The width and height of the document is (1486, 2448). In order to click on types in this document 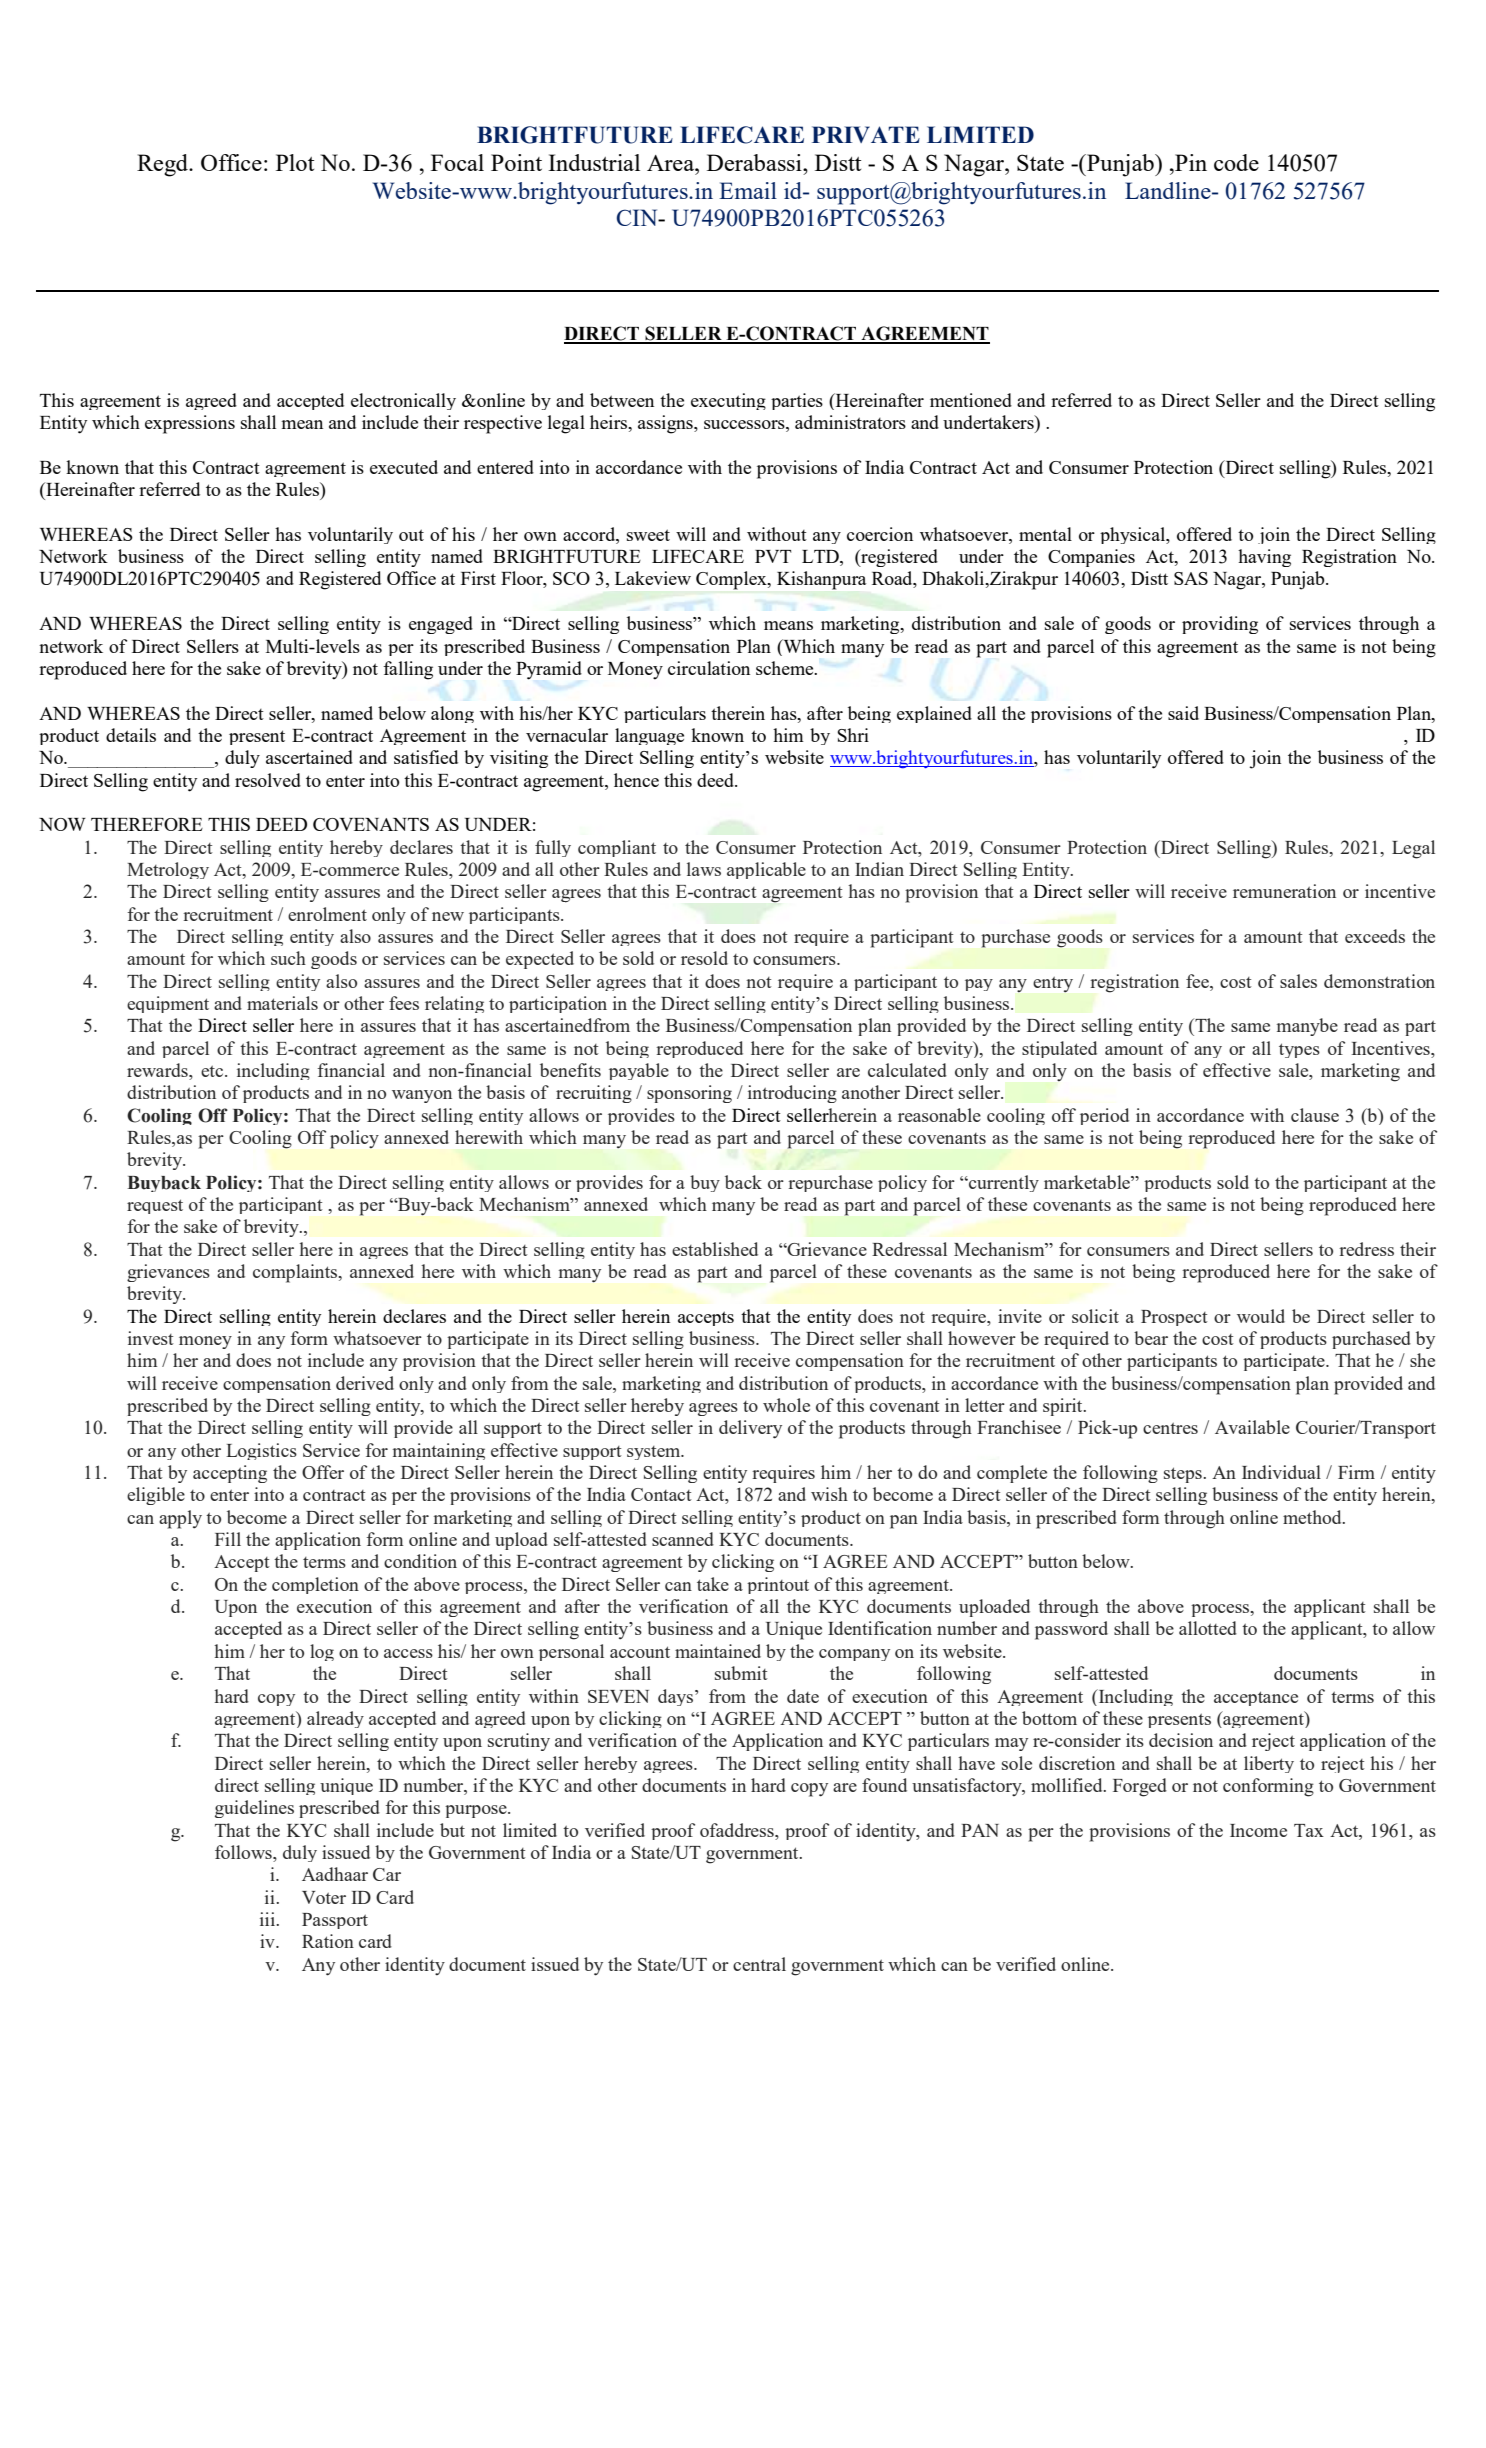, I will do `click(1299, 1050)`.
